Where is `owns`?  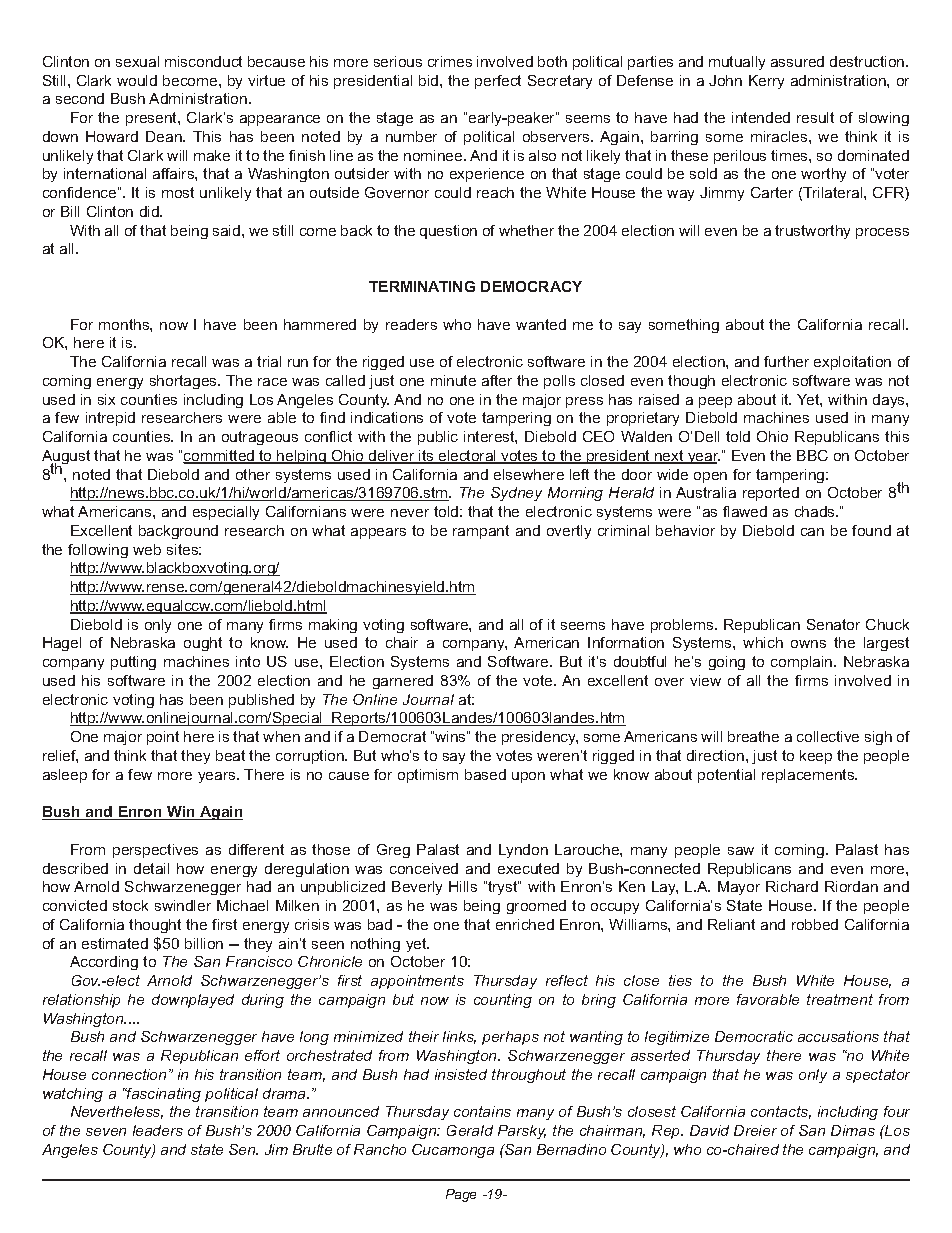
owns is located at coordinates (808, 644).
